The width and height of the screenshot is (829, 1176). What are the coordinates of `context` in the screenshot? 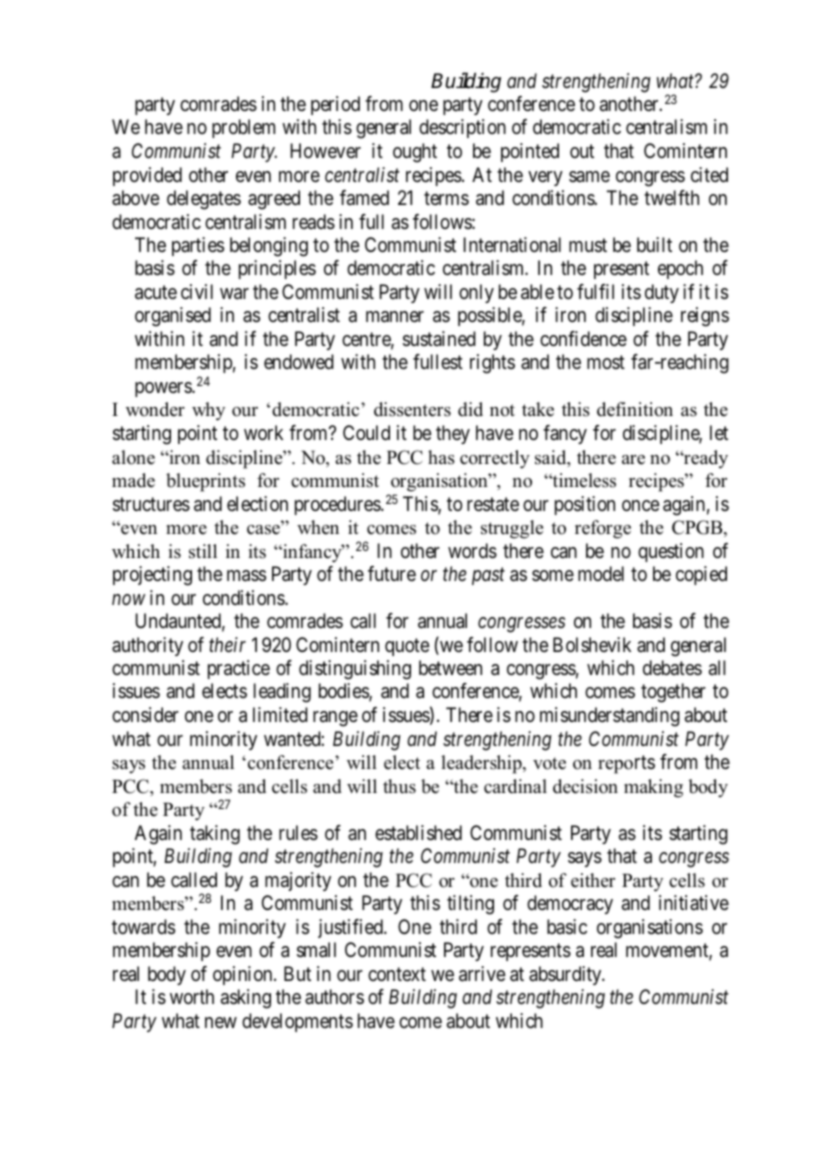 It's located at (397, 974).
